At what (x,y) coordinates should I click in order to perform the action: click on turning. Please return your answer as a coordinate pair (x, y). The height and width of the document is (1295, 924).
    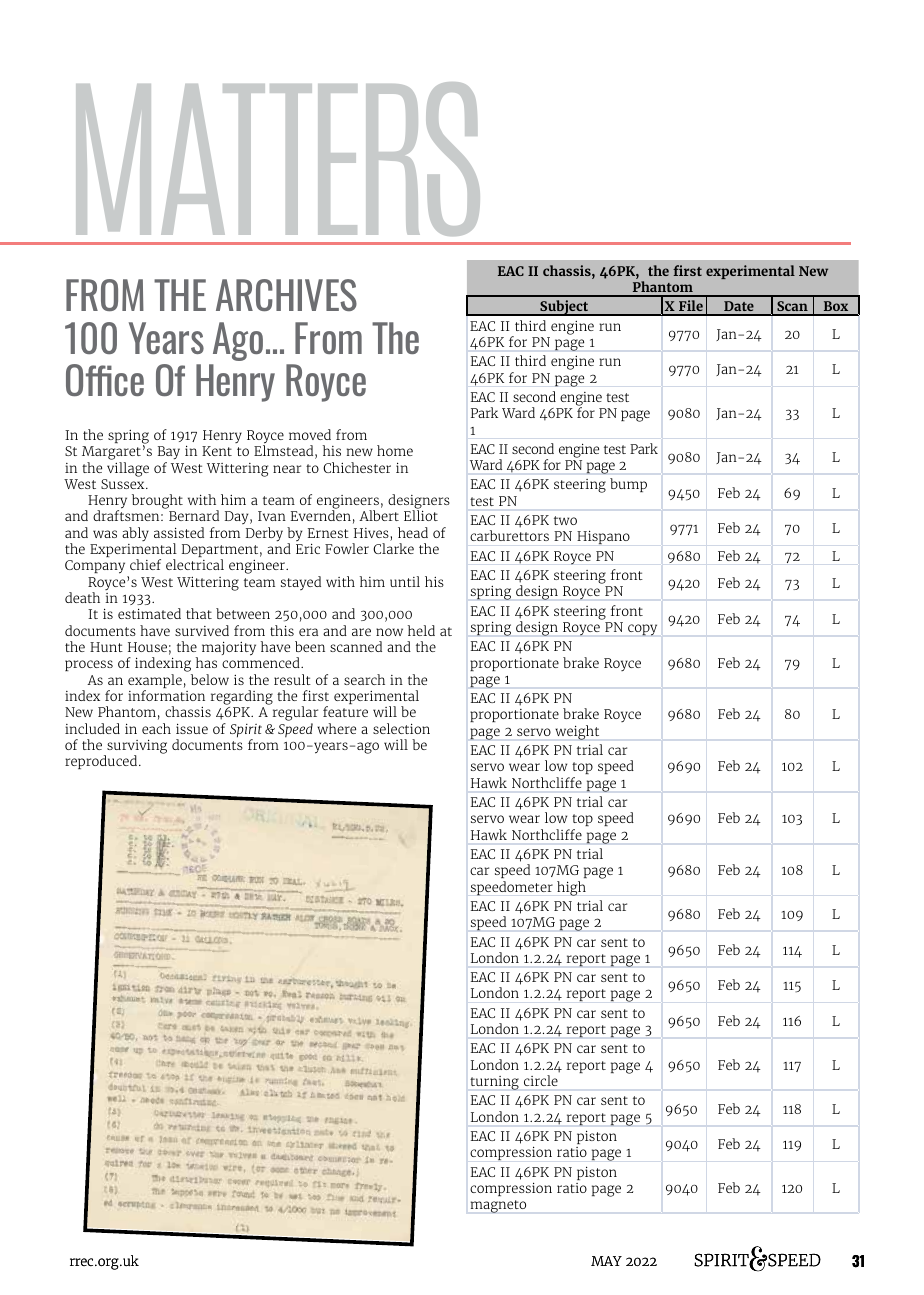
    Looking at the image, I should click on (494, 1083).
